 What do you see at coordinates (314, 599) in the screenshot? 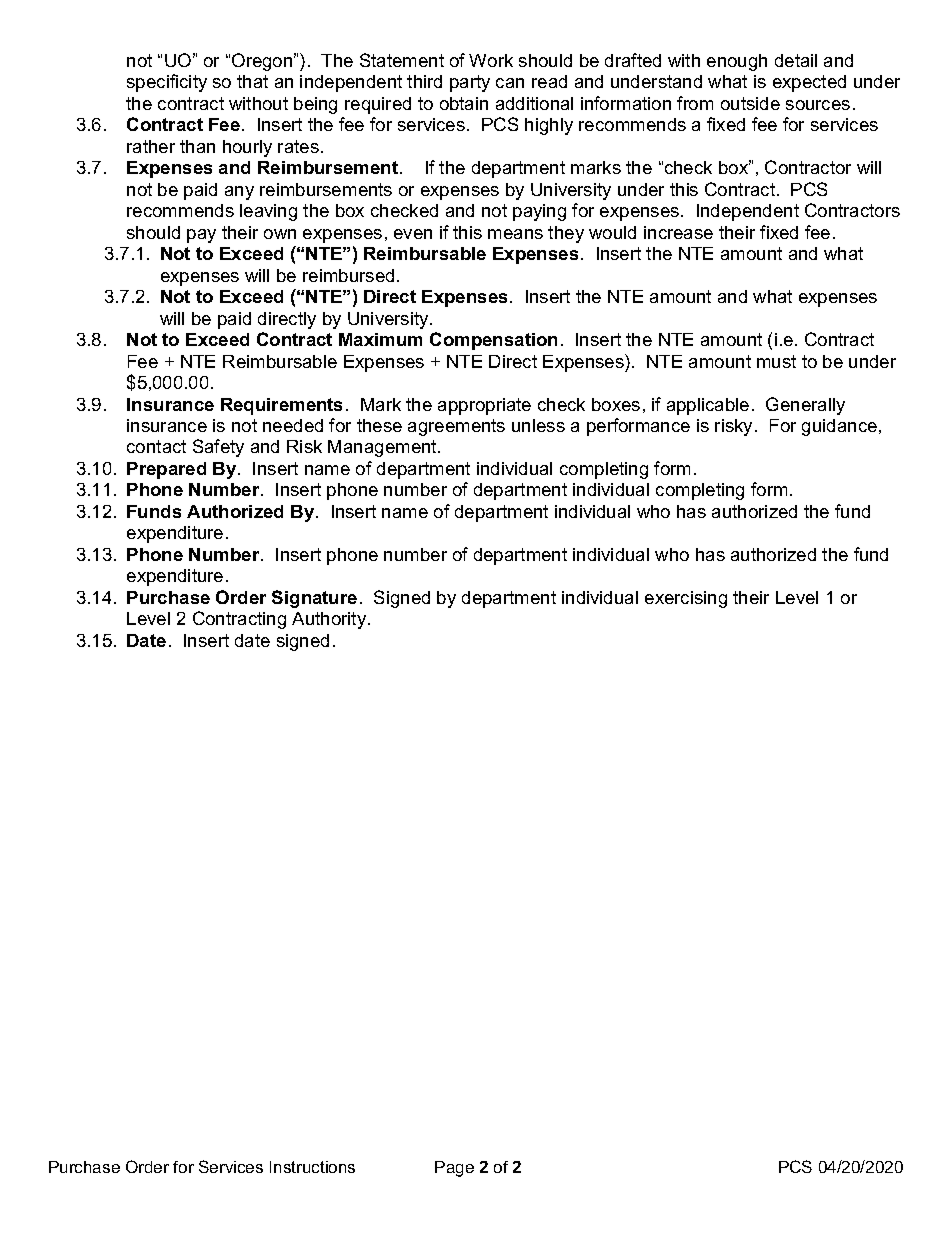
I see `Signature` at bounding box center [314, 599].
